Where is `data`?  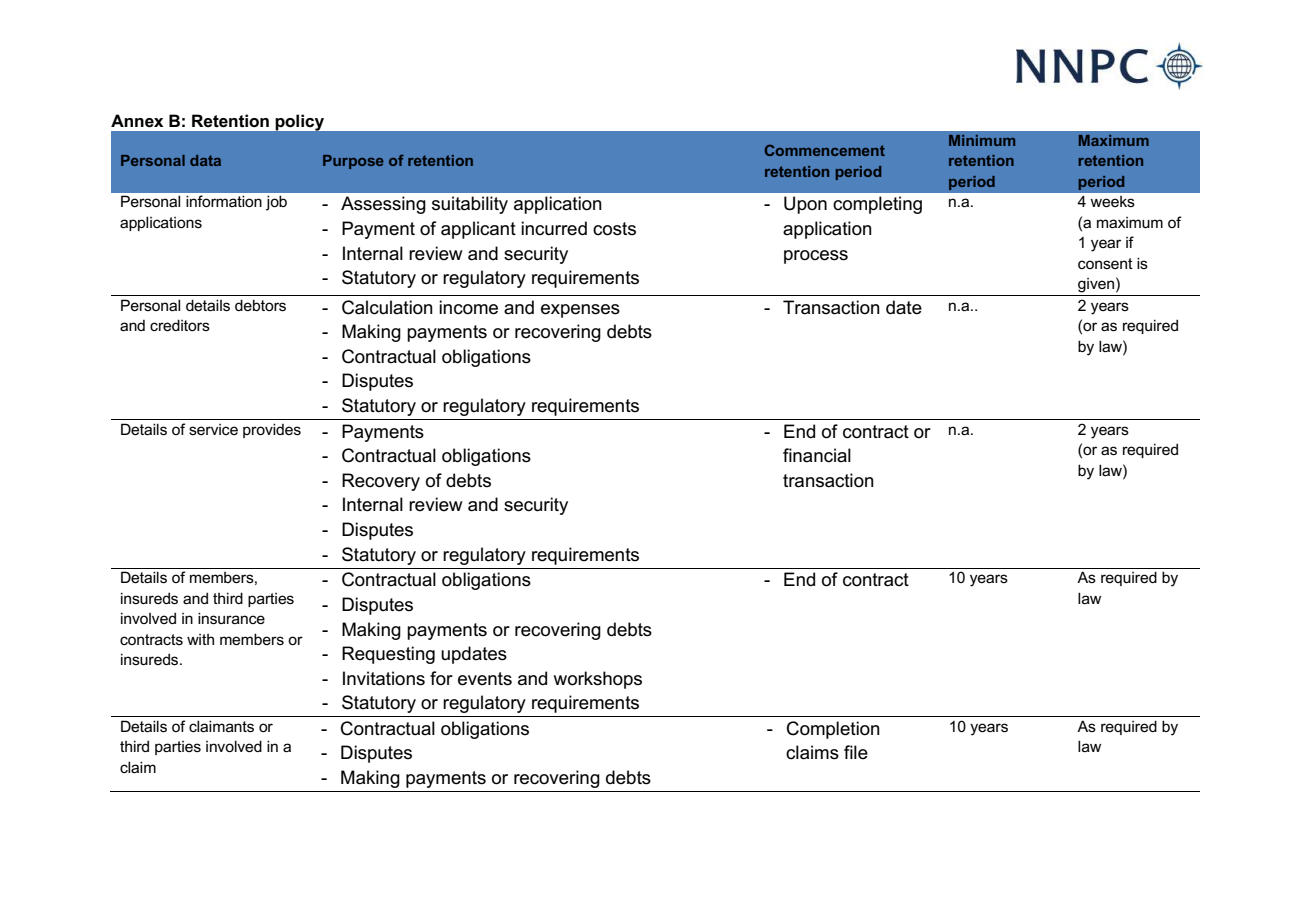
data is located at coordinates (205, 160).
